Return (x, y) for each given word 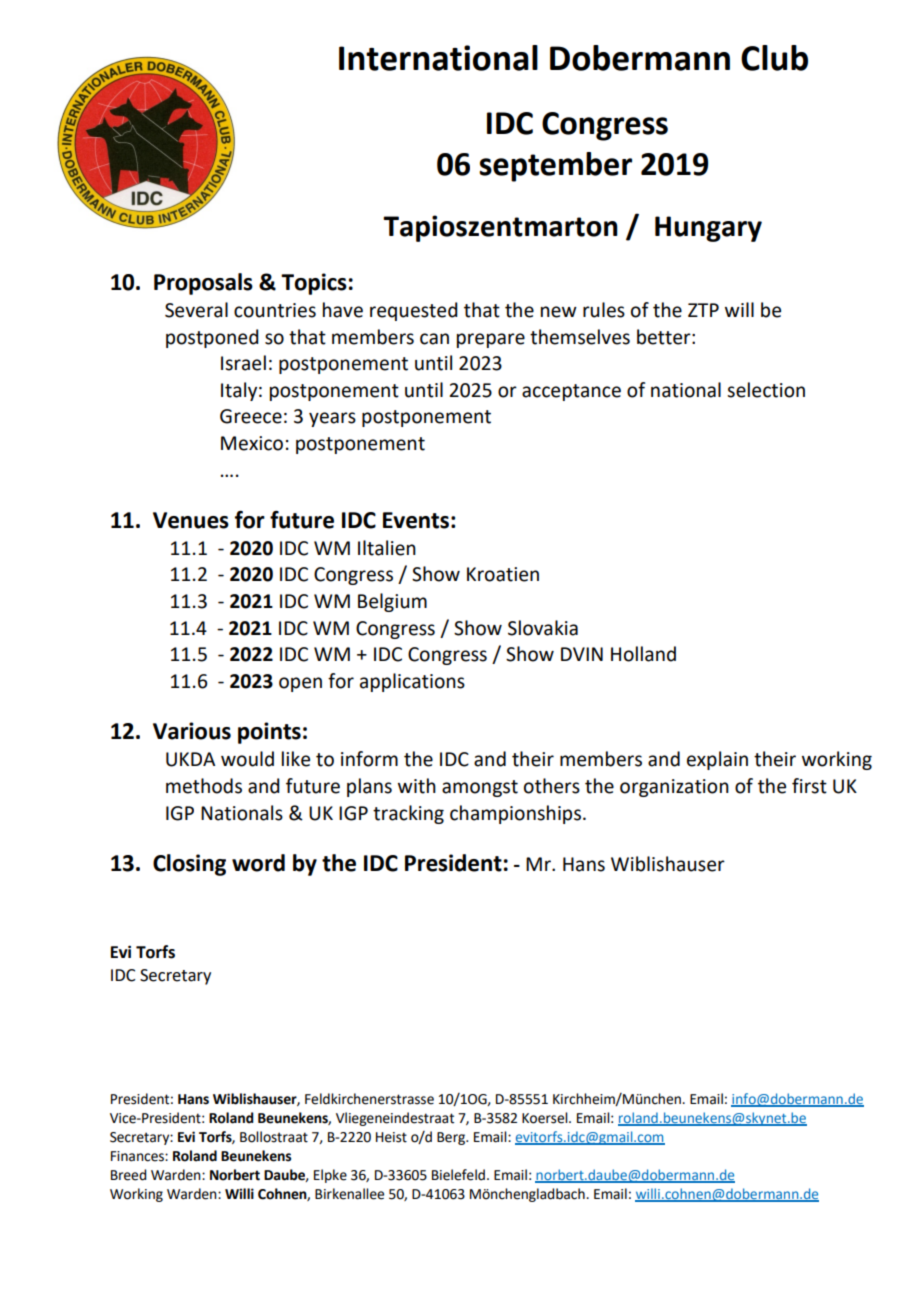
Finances (138, 1156)
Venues (191, 520)
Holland (643, 654)
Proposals (203, 284)
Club (774, 58)
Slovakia (543, 628)
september (555, 167)
